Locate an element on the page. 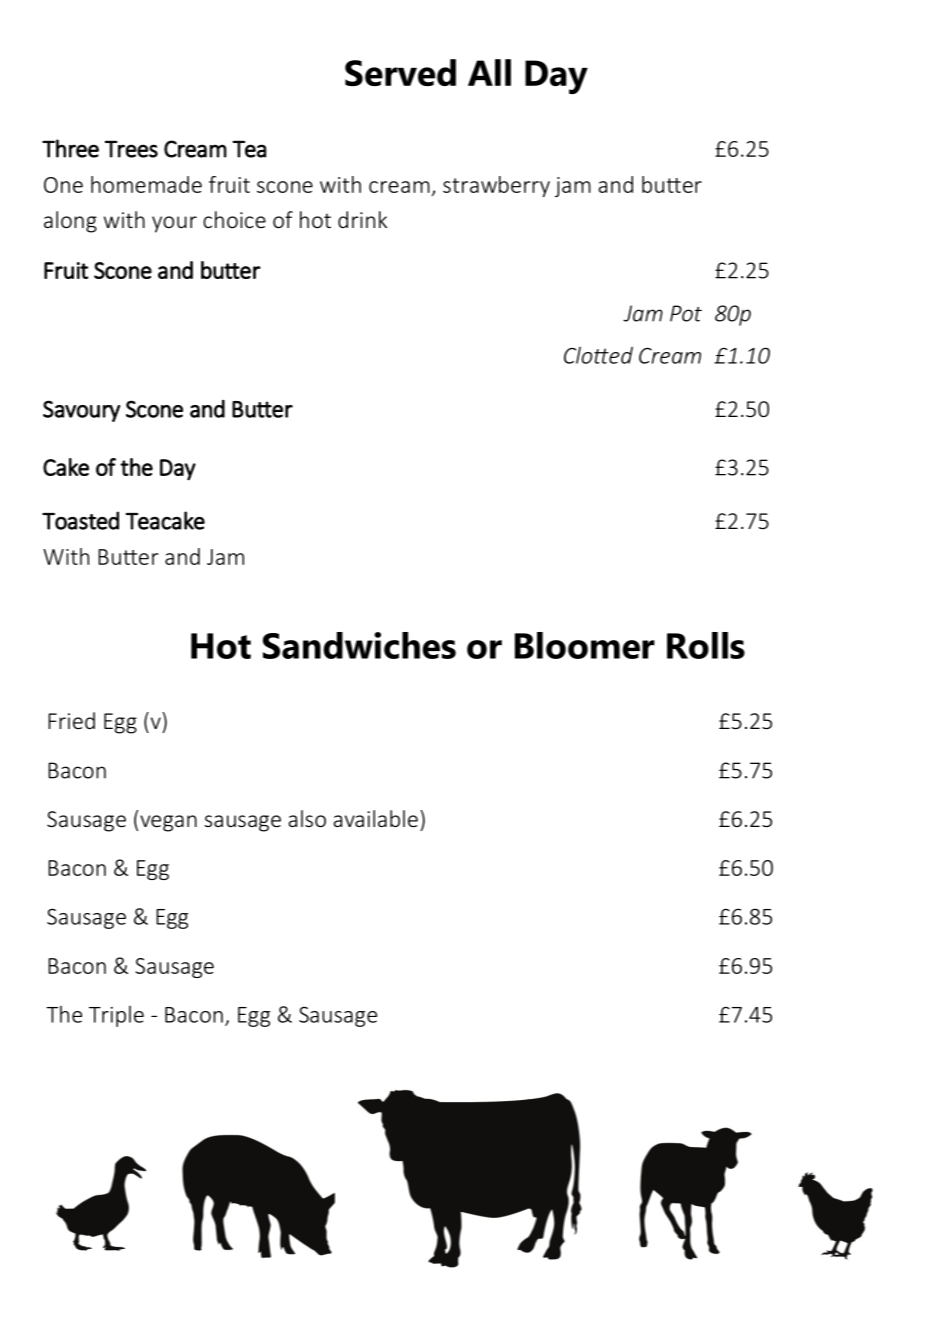  available is located at coordinates (376, 818).
